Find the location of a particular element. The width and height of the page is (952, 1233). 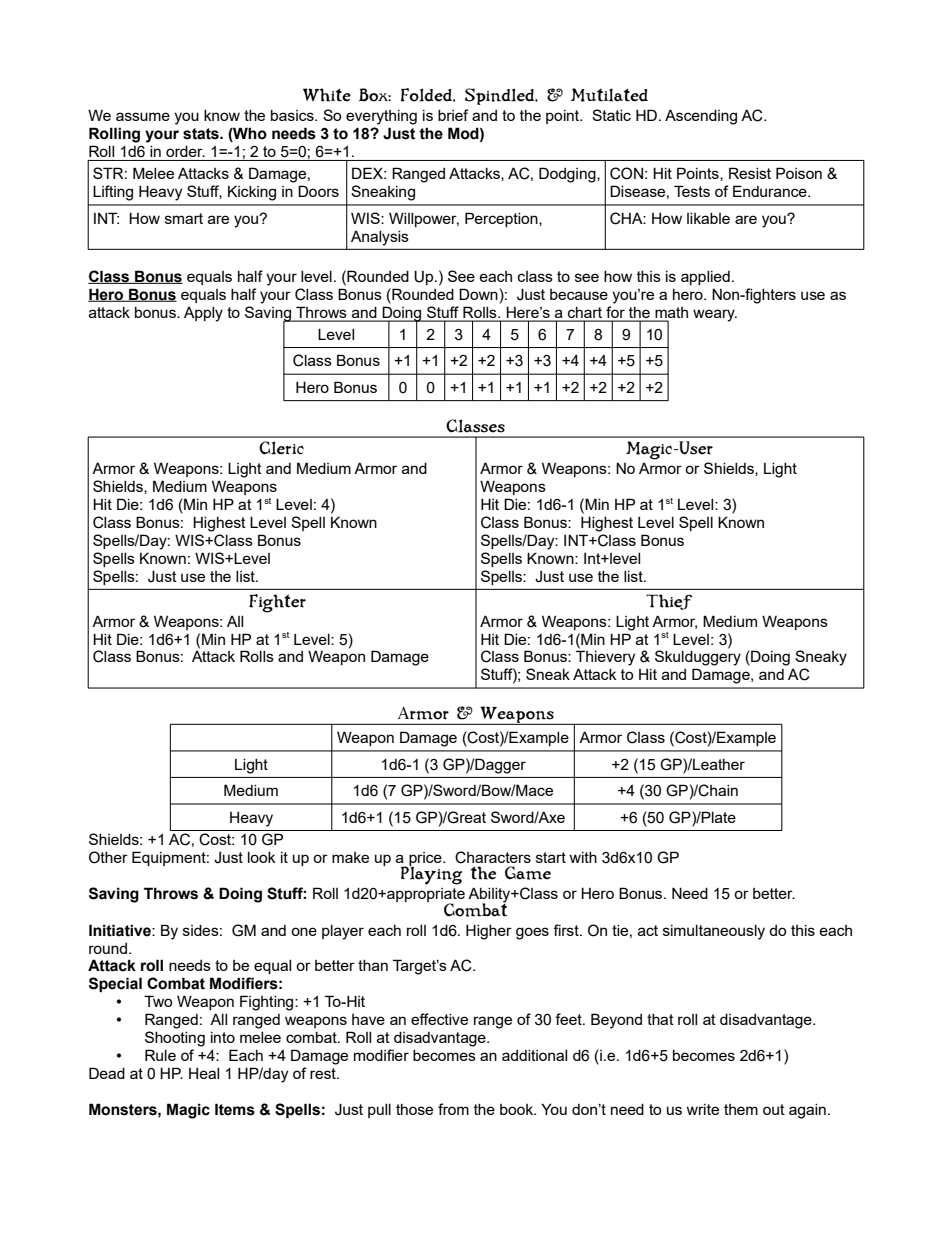

Down is located at coordinates (478, 294).
